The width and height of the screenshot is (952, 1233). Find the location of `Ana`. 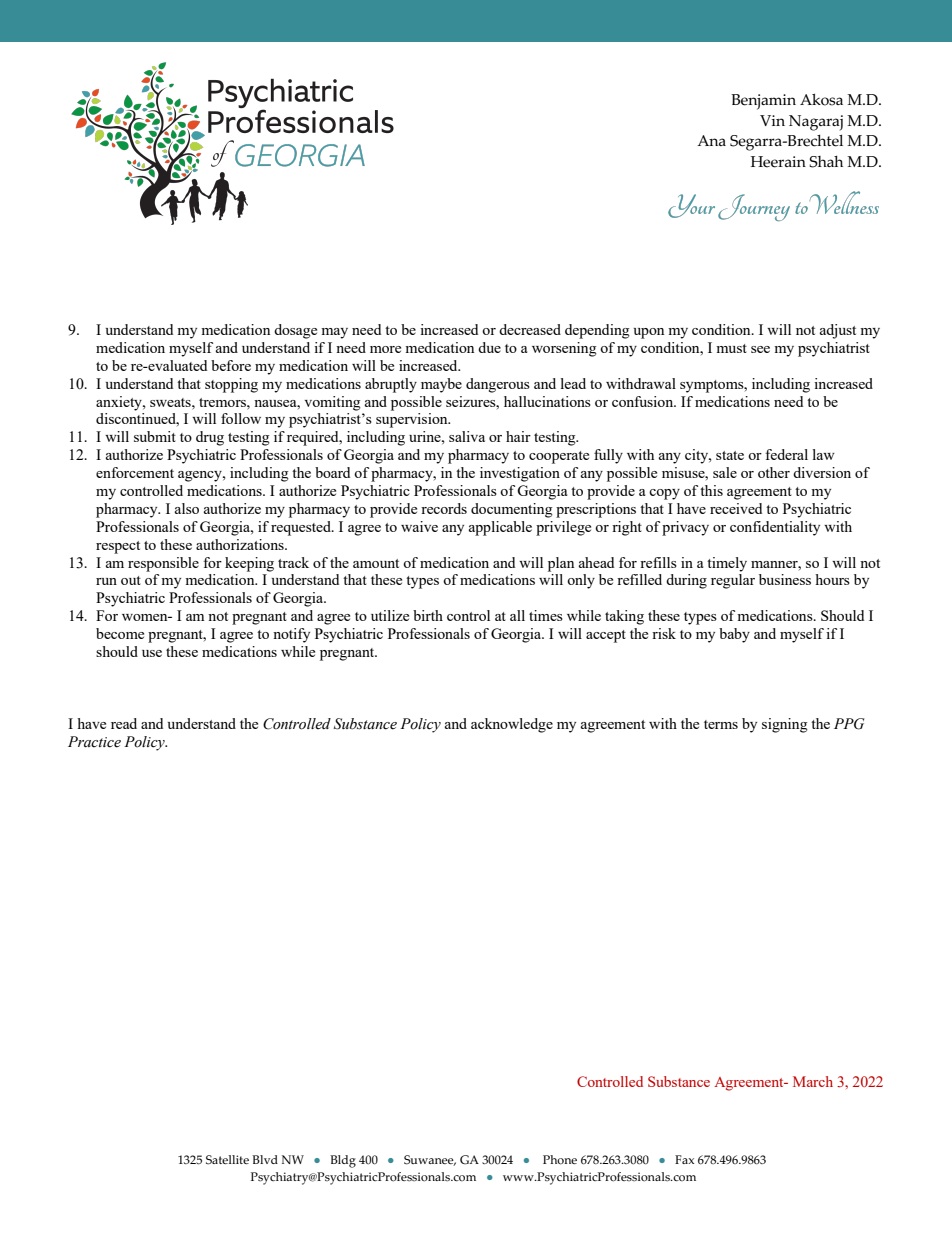

Ana is located at coordinates (711, 140).
